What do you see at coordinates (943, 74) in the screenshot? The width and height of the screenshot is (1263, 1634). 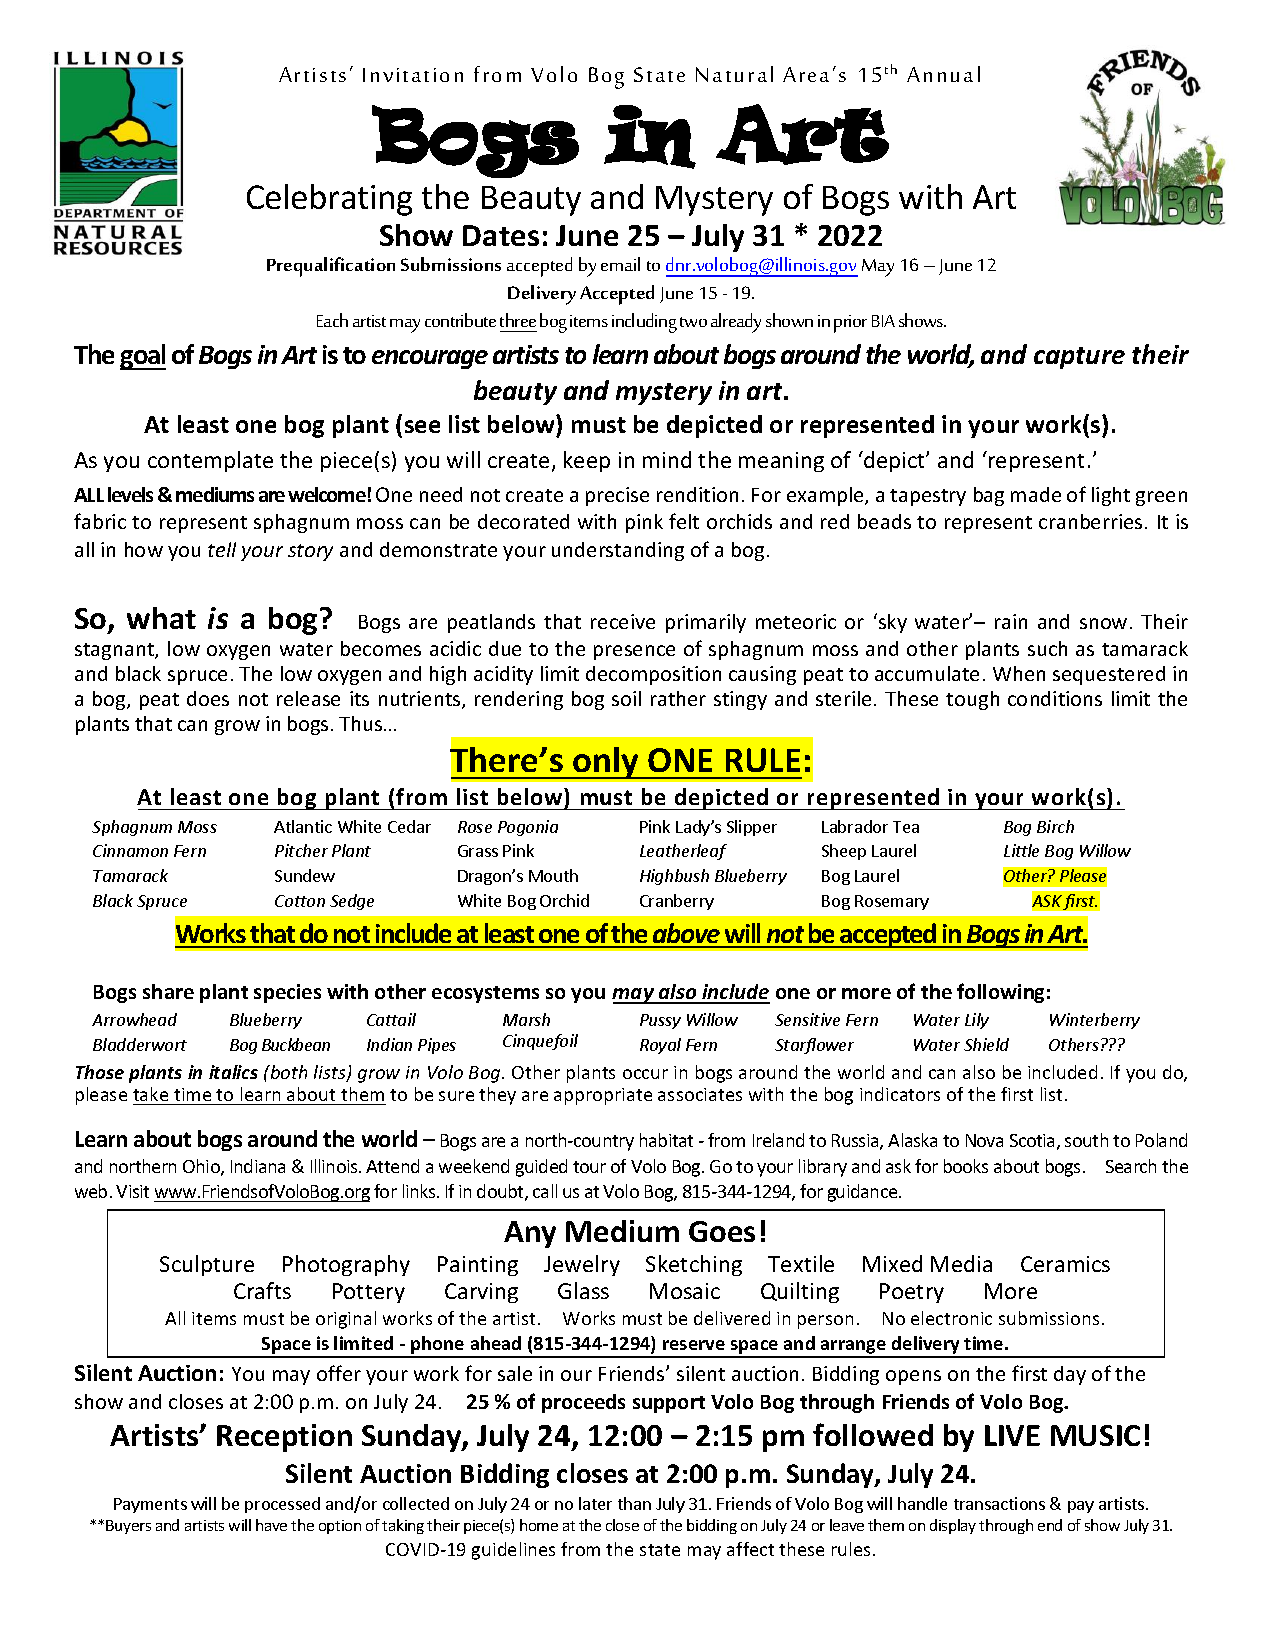 I see `Annual` at bounding box center [943, 74].
